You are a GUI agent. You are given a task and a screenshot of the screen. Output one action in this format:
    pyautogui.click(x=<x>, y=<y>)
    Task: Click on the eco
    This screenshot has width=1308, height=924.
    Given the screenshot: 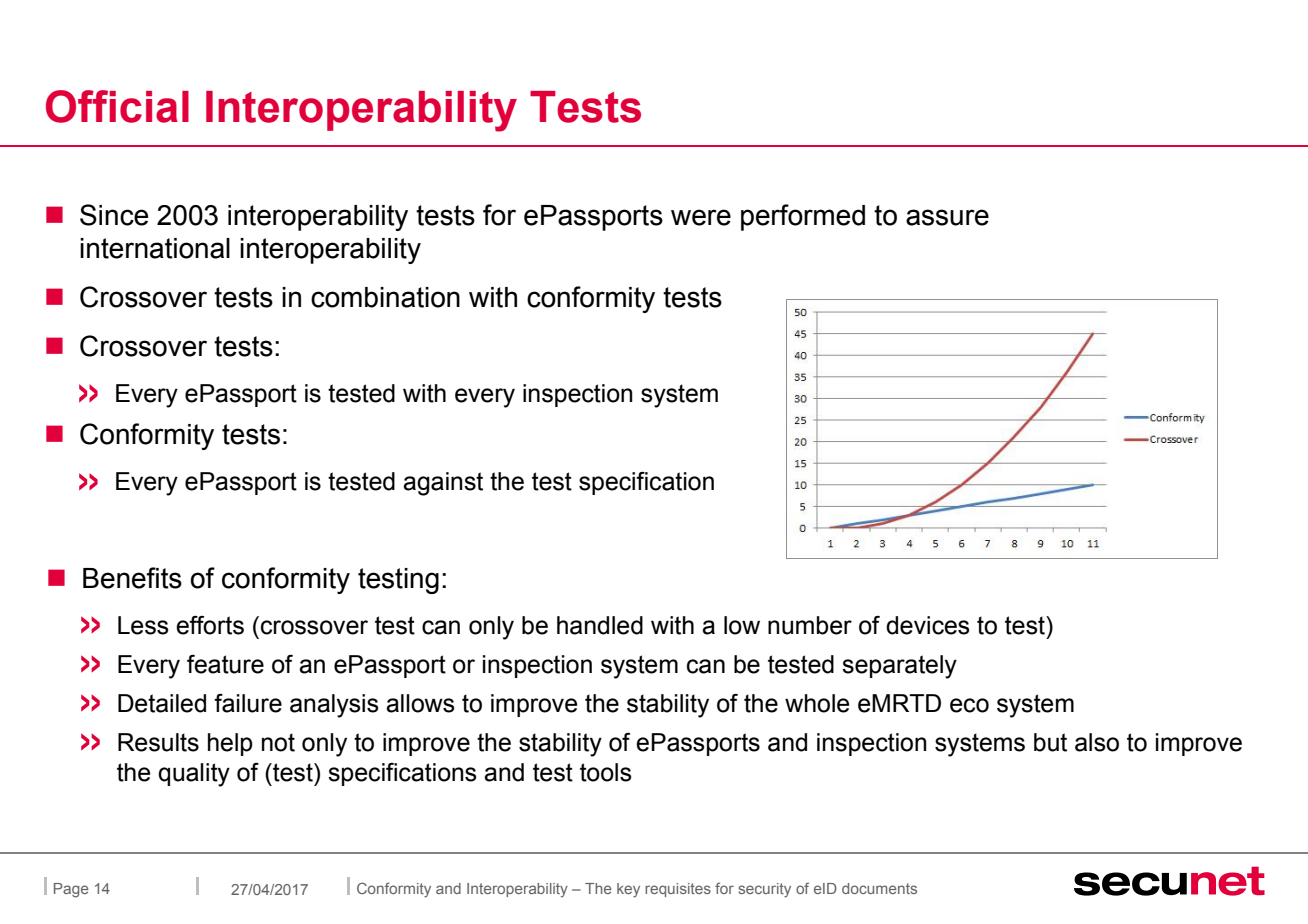 What is the action you would take?
    pyautogui.click(x=969, y=705)
